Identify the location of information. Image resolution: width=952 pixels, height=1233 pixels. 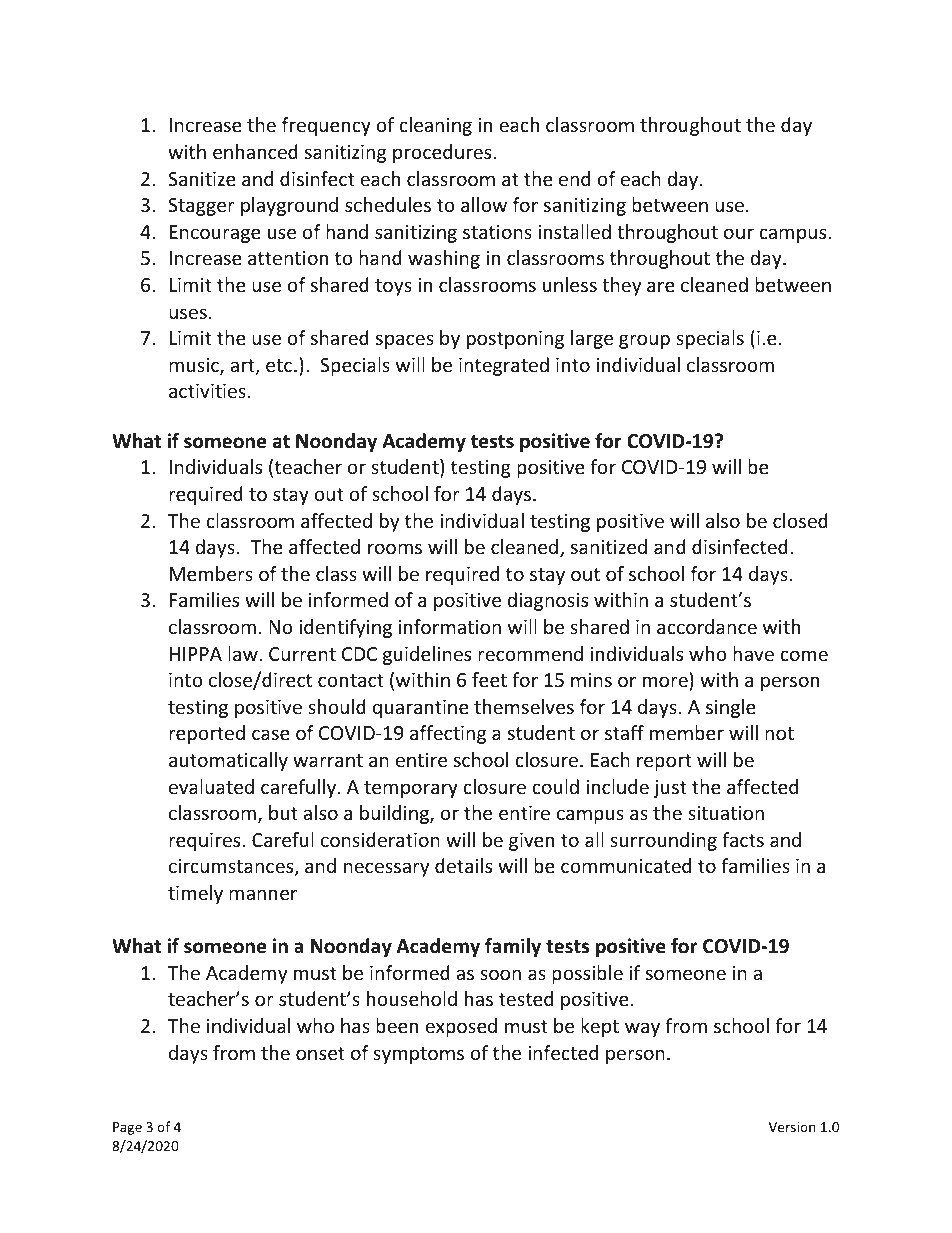
(449, 626).
